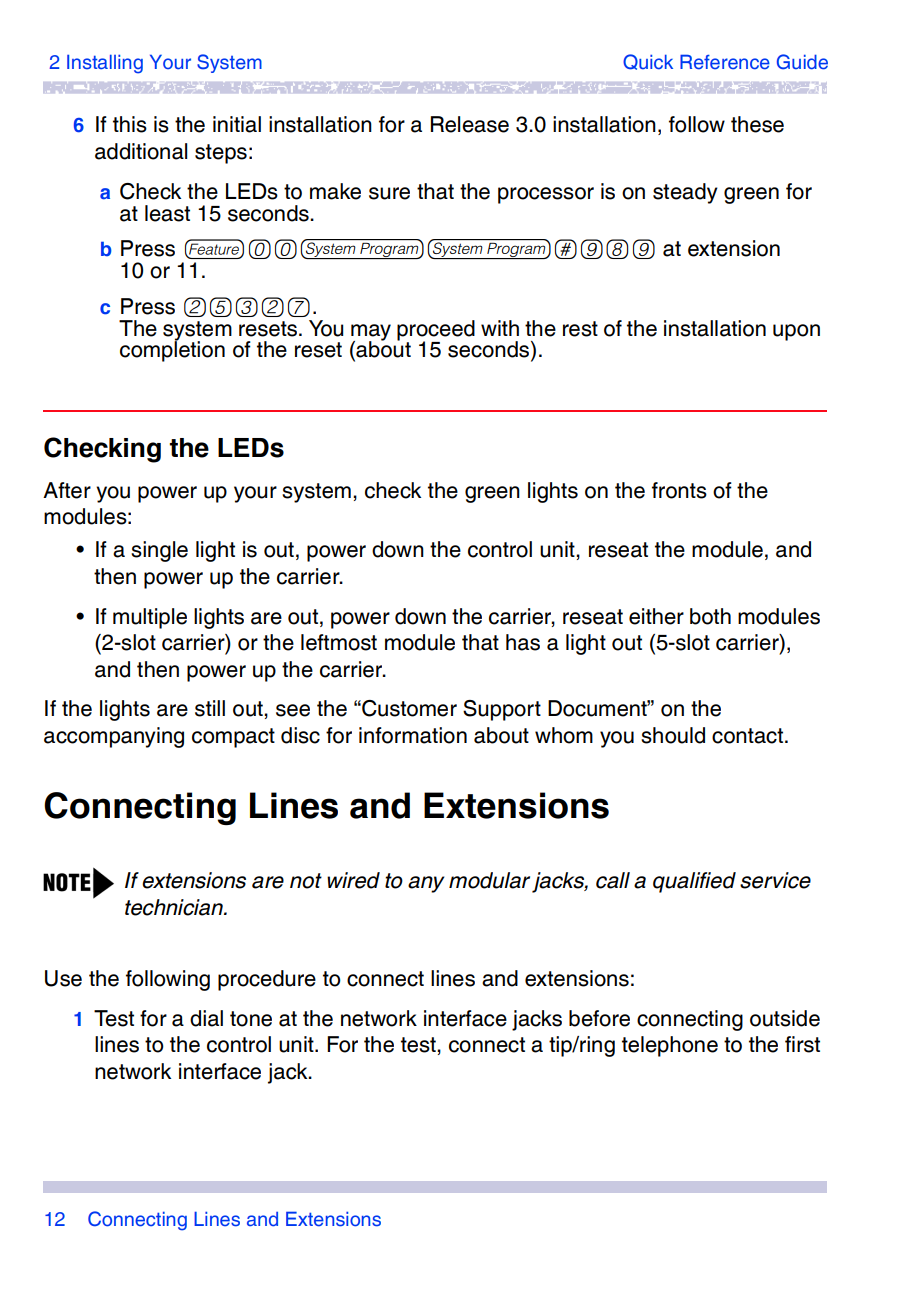  What do you see at coordinates (130, 124) in the image?
I see `this` at bounding box center [130, 124].
